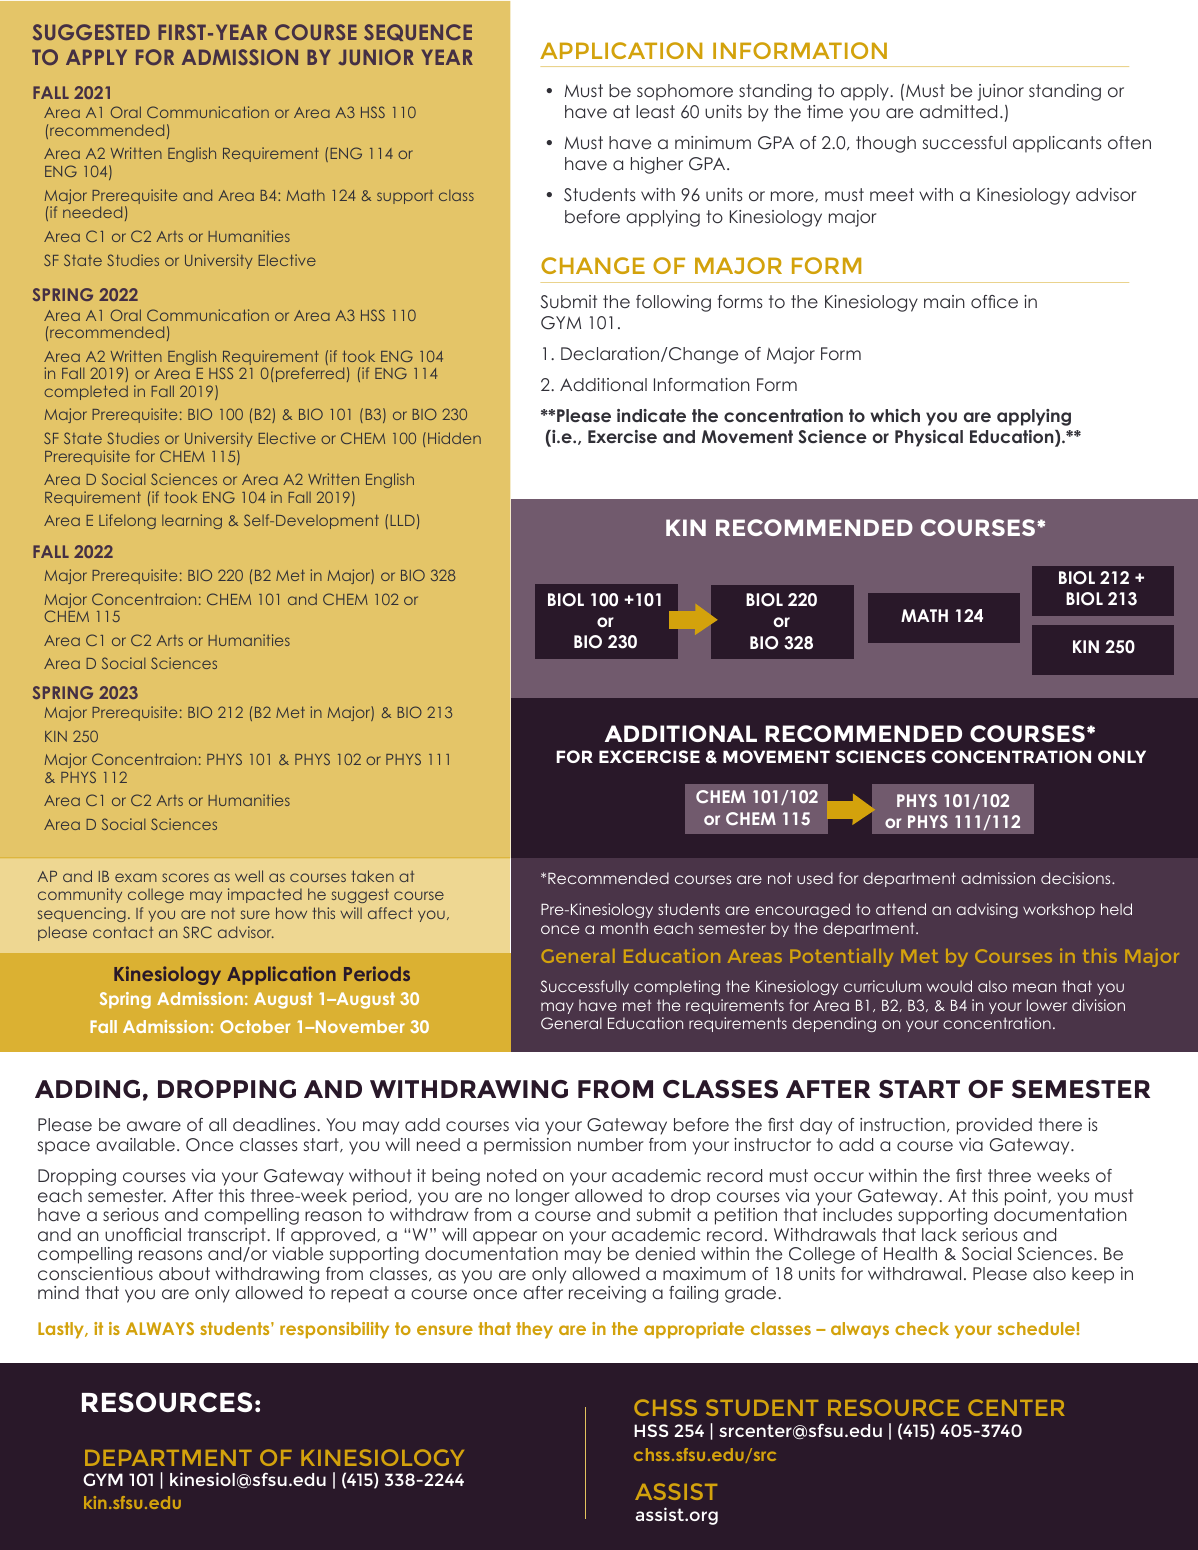 The height and width of the screenshot is (1550, 1198). Describe the element at coordinates (958, 111) in the screenshot. I see `admitted` at that location.
